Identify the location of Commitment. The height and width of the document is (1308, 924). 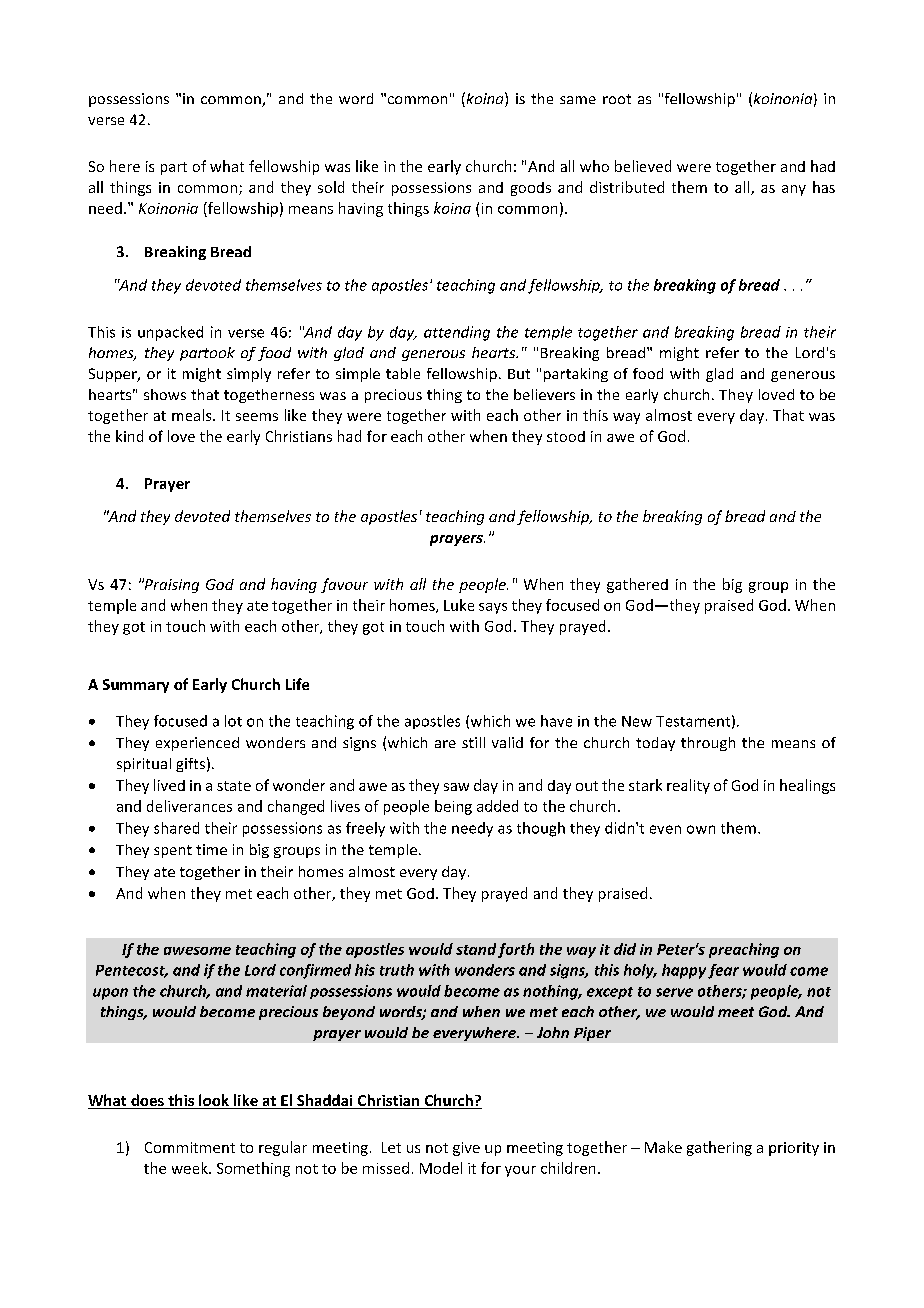
(190, 1147).
